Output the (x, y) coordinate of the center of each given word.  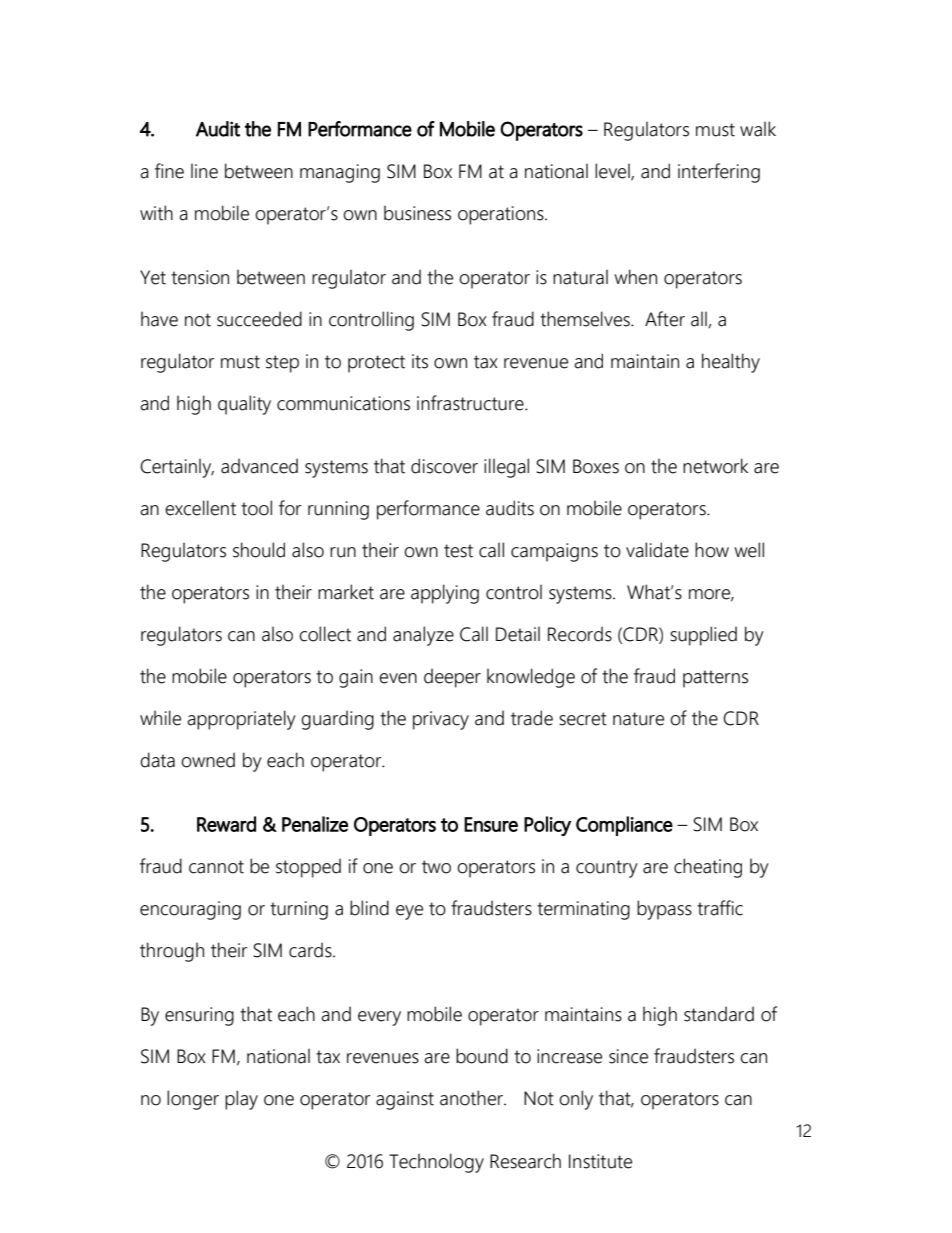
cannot (216, 867)
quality (244, 405)
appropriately (241, 720)
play (241, 1100)
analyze (423, 636)
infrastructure (471, 403)
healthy (731, 363)
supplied (703, 636)
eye (409, 912)
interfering (719, 173)
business (417, 213)
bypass (664, 910)
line (204, 171)
